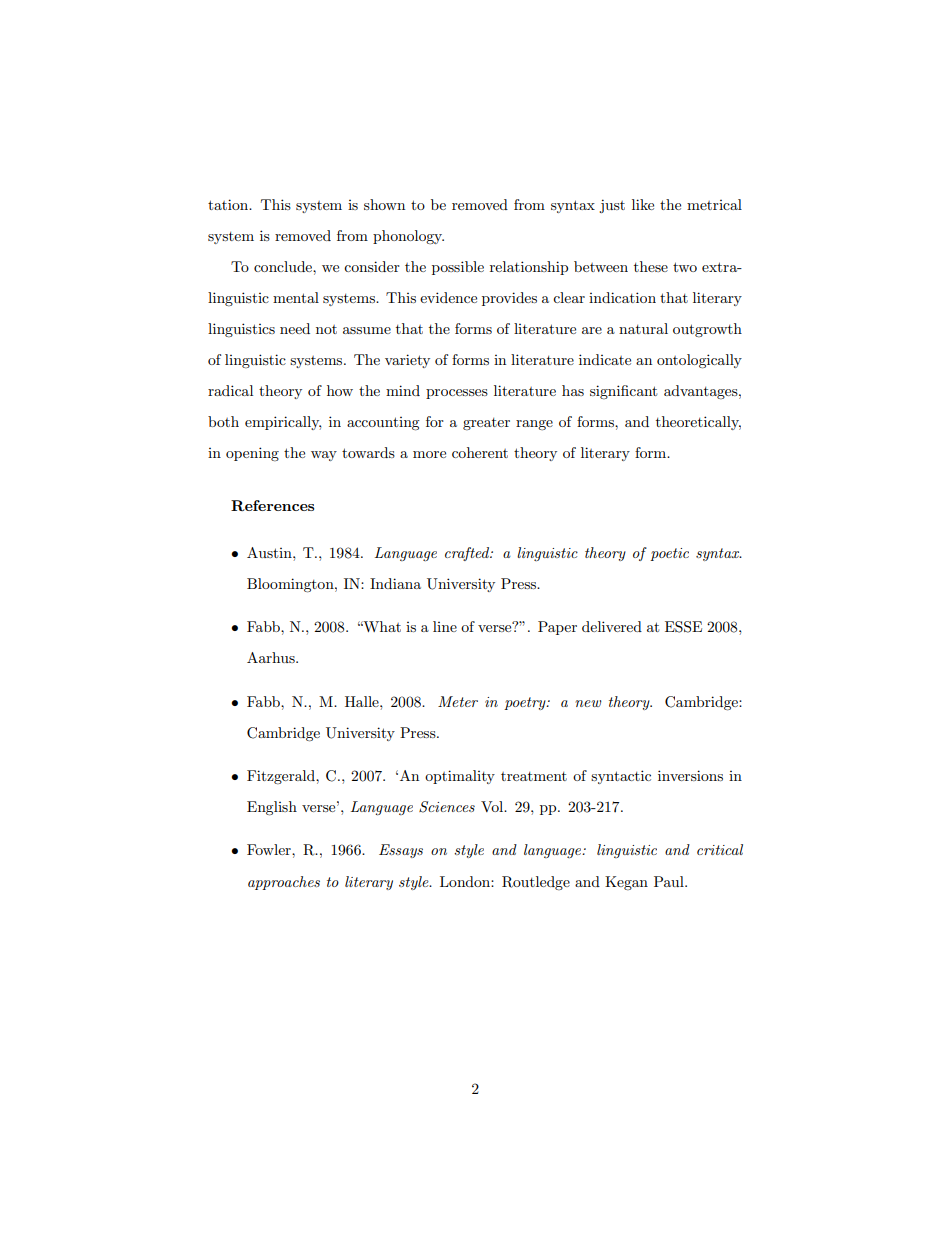 This screenshot has width=952, height=1233. Describe the element at coordinates (669, 554) in the screenshot. I see `poetic` at that location.
